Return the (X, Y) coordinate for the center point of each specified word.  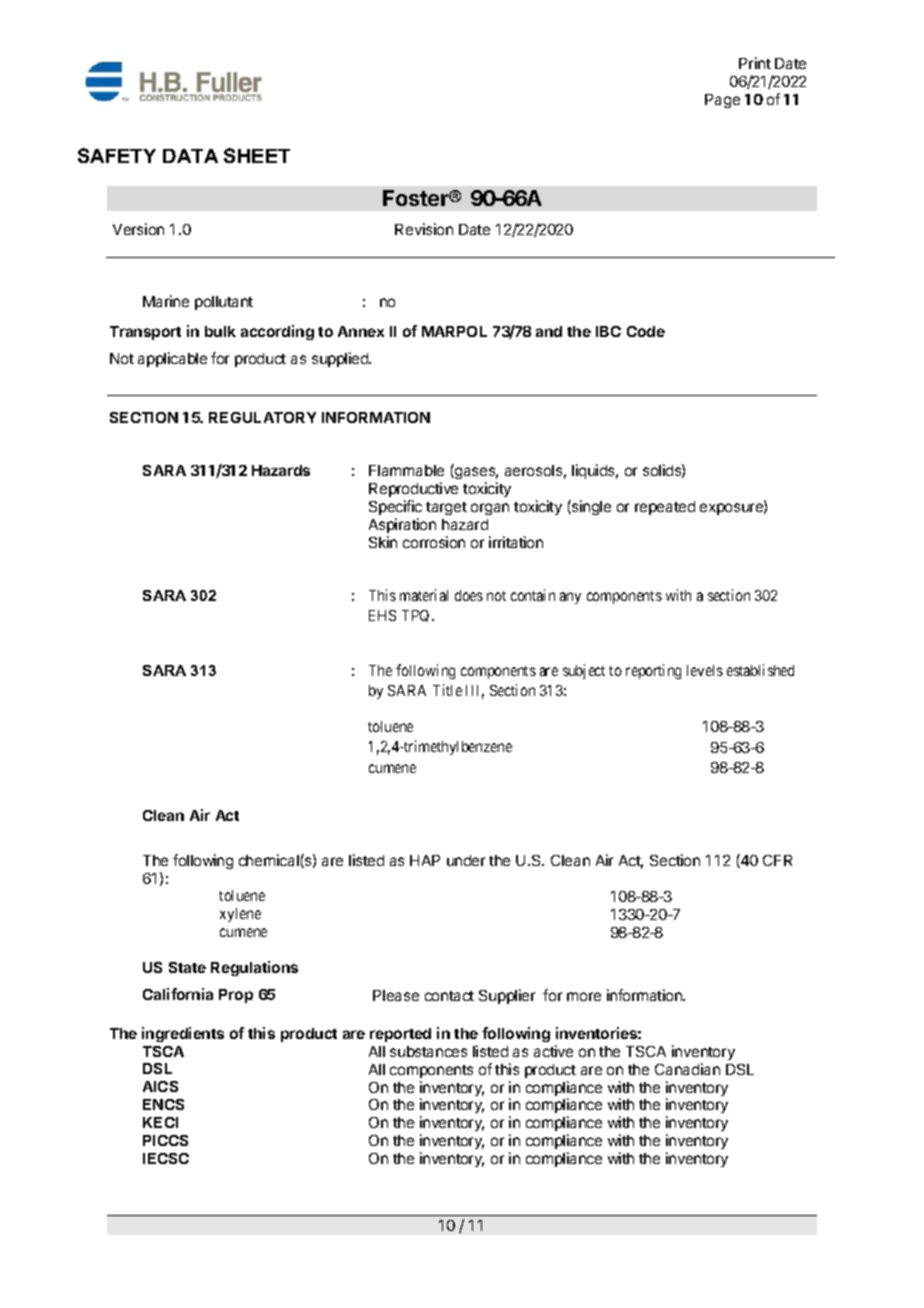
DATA (190, 156)
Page (722, 101)
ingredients (183, 1034)
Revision (424, 229)
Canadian (687, 1069)
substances (428, 1051)
